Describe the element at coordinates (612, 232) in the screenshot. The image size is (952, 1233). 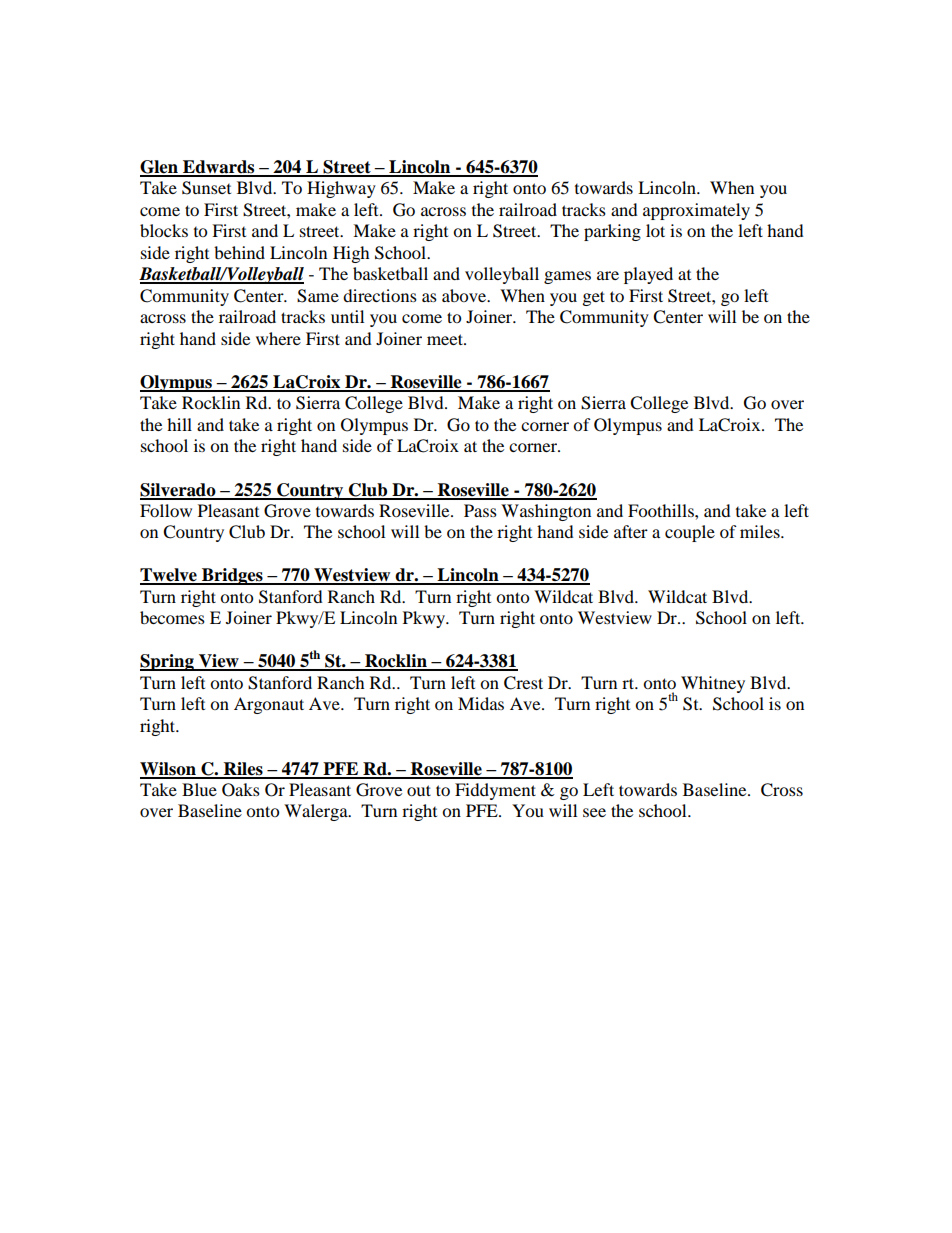
I see `parking` at that location.
